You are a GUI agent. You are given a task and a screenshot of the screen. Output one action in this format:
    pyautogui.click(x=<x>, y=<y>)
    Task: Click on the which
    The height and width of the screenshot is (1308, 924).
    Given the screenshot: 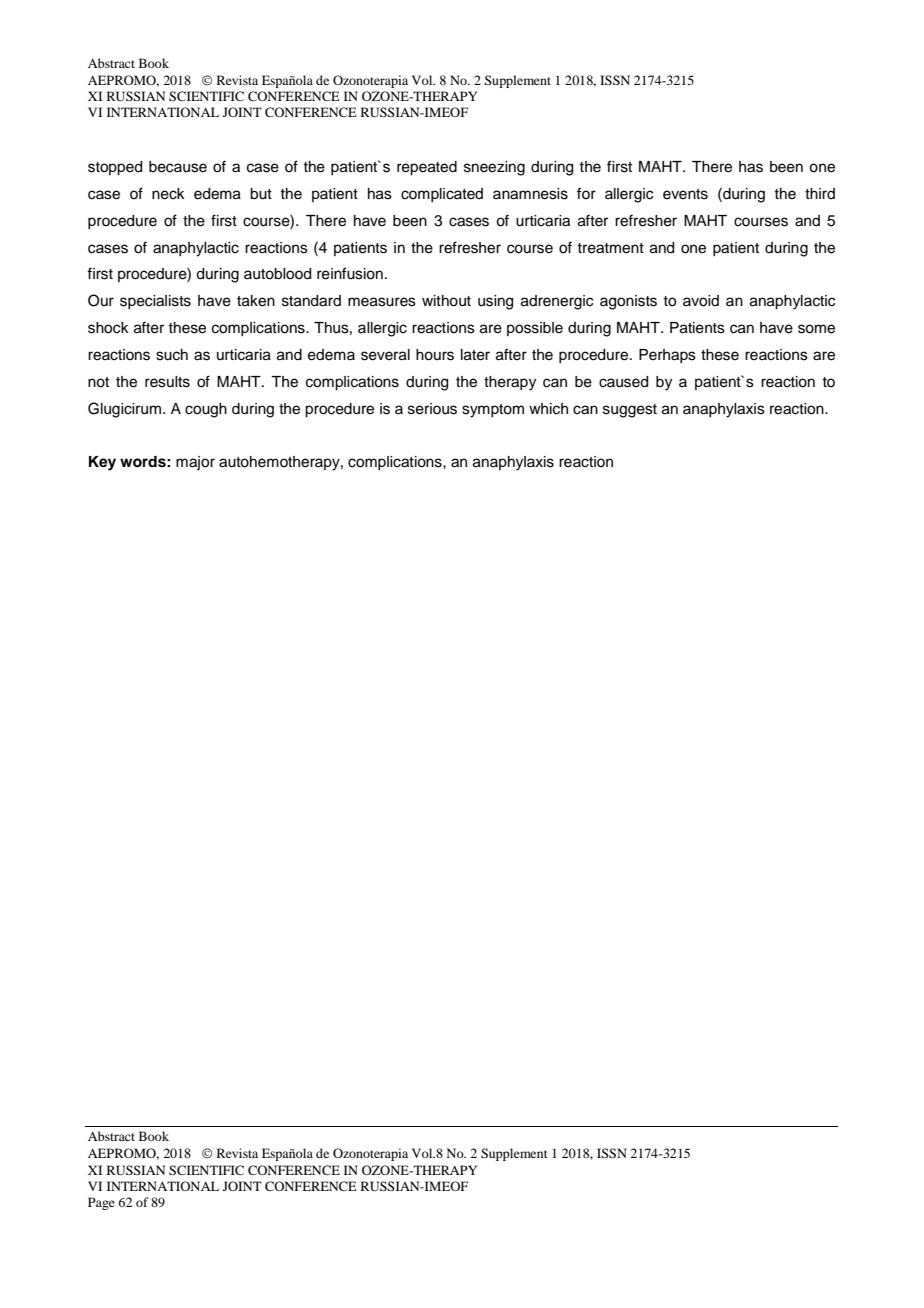 What is the action you would take?
    pyautogui.click(x=548, y=409)
